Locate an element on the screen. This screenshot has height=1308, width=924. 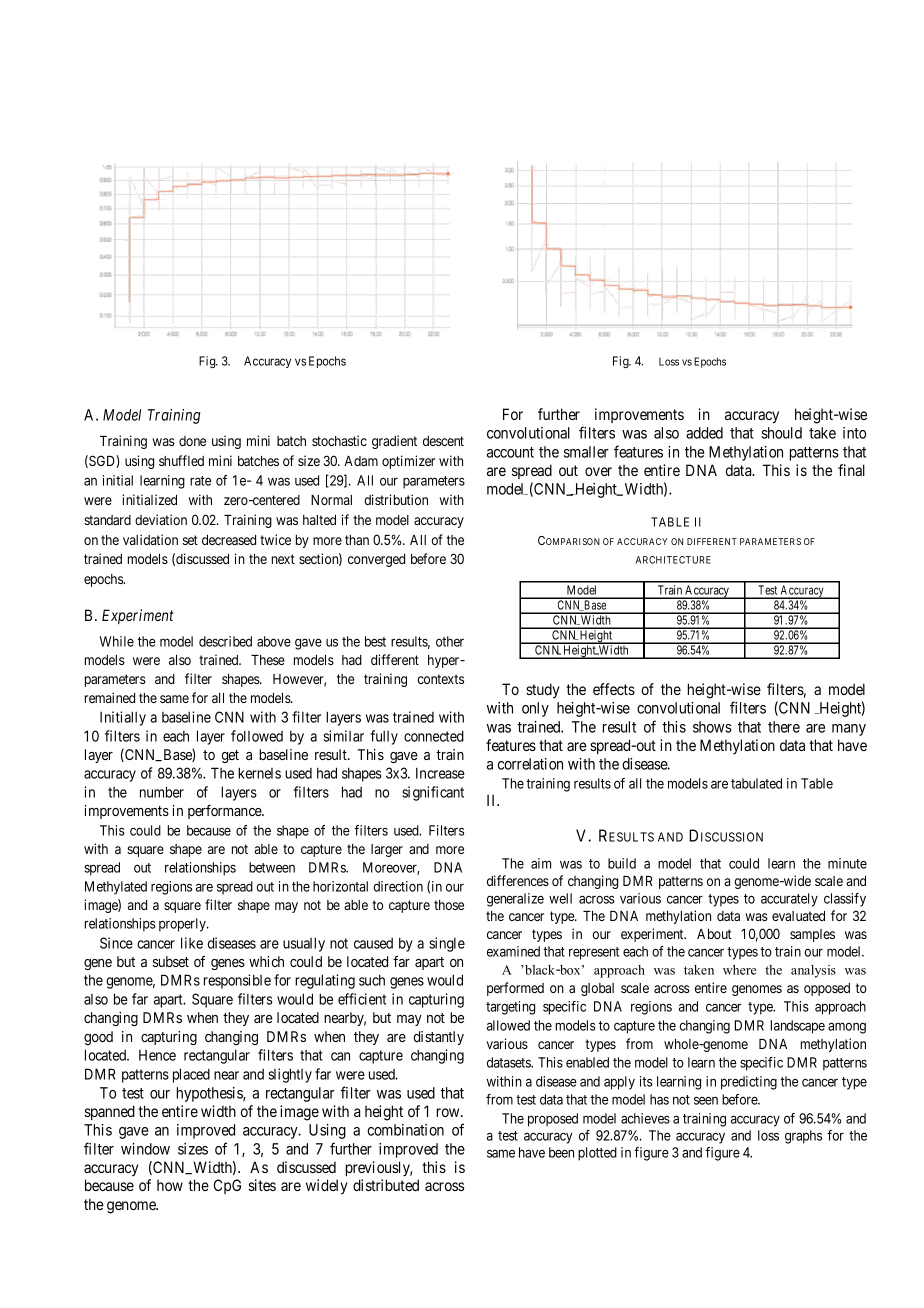
should is located at coordinates (782, 433).
